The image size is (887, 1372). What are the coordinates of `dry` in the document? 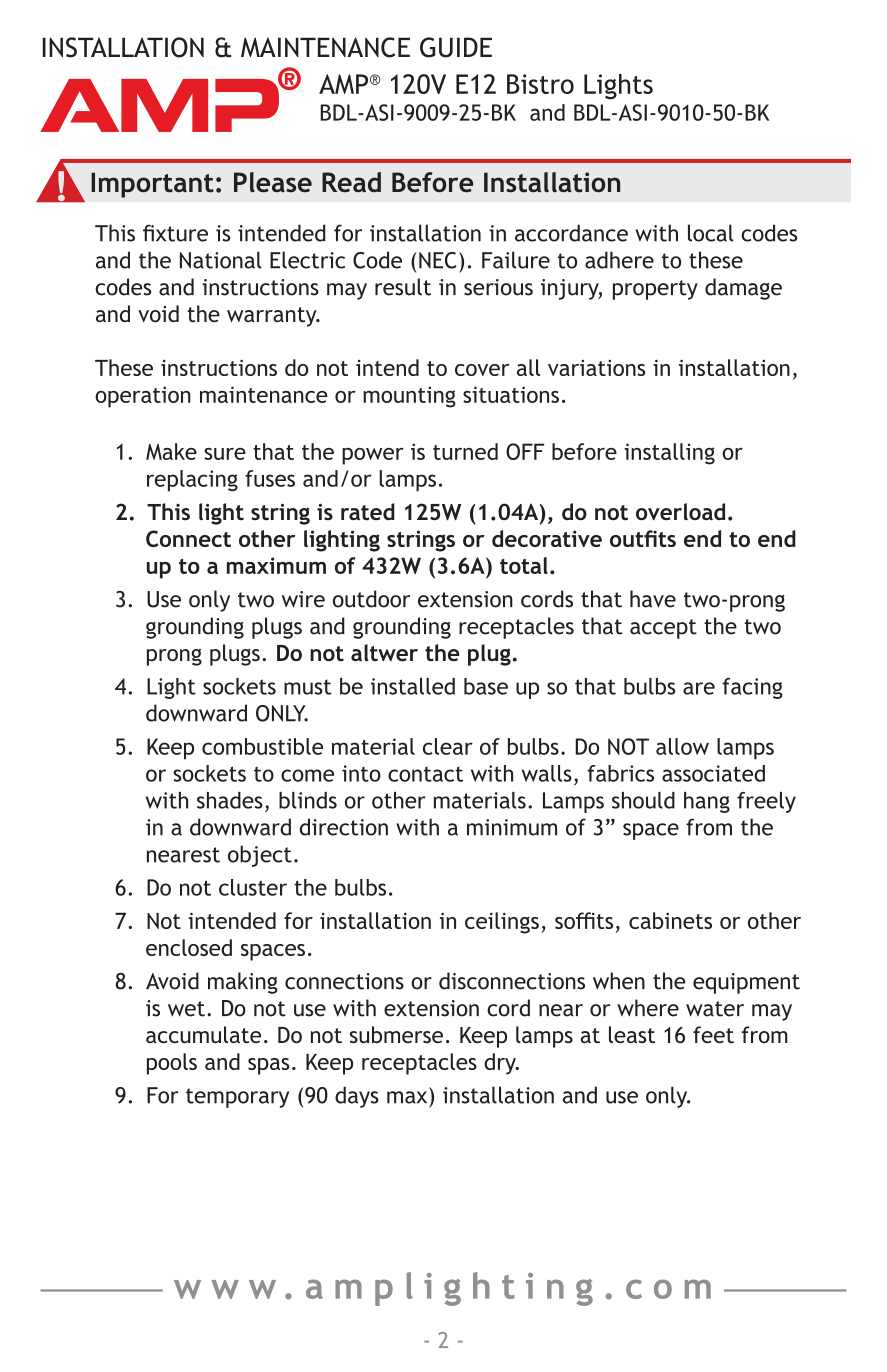 It's located at (501, 1064).
